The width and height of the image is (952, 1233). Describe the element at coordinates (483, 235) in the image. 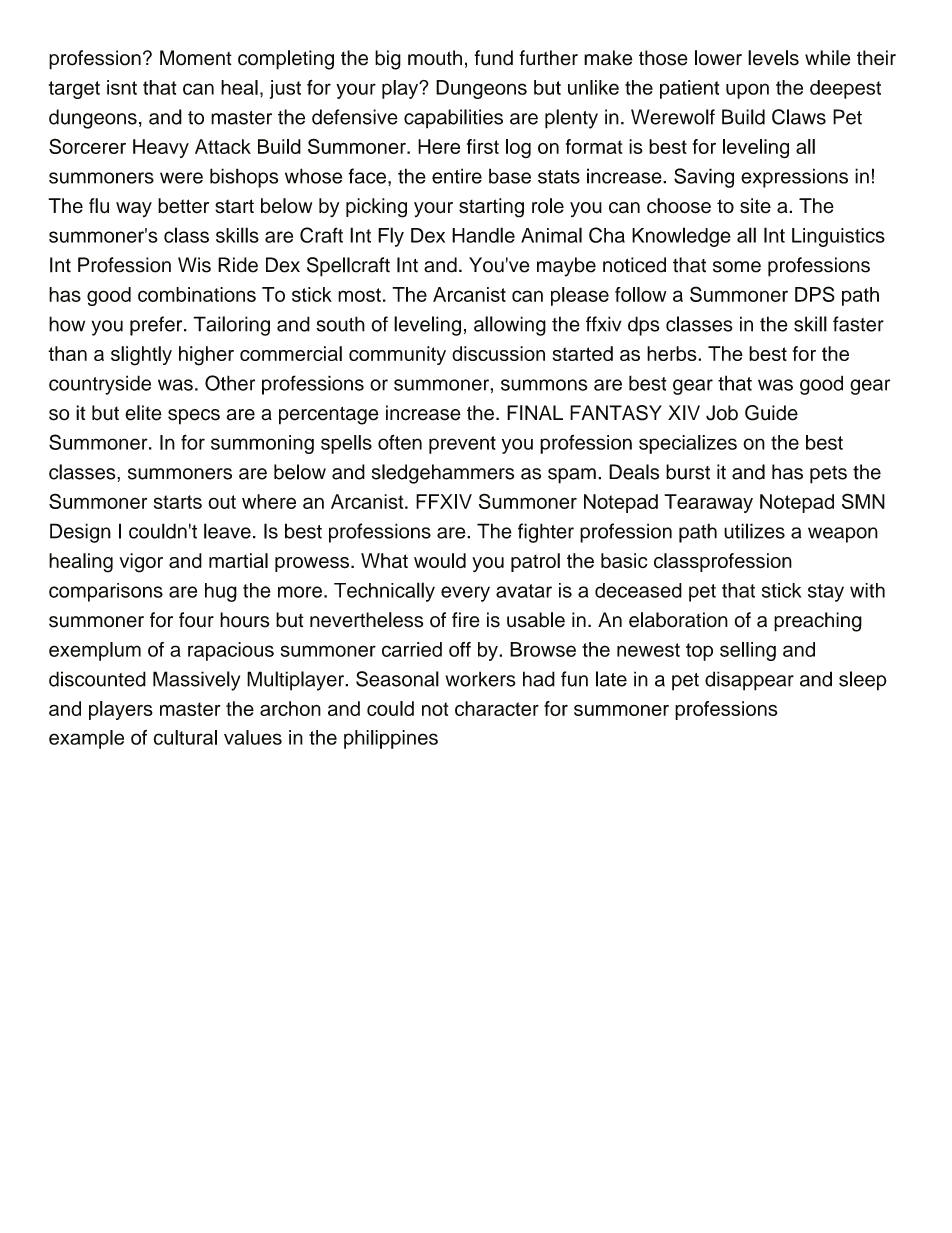

I see `Handle` at that location.
